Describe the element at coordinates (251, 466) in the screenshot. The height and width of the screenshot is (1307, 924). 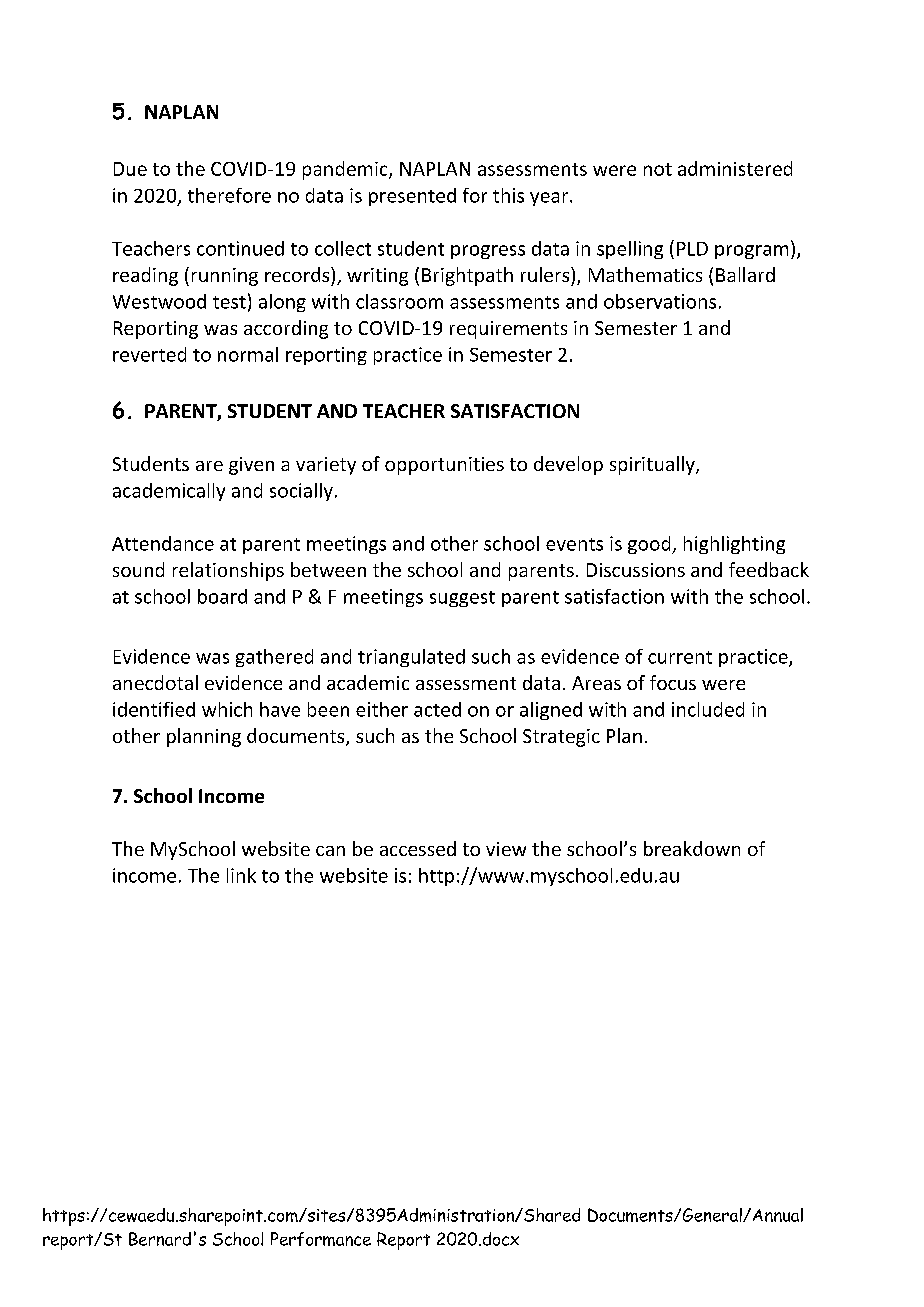
I see `given` at that location.
